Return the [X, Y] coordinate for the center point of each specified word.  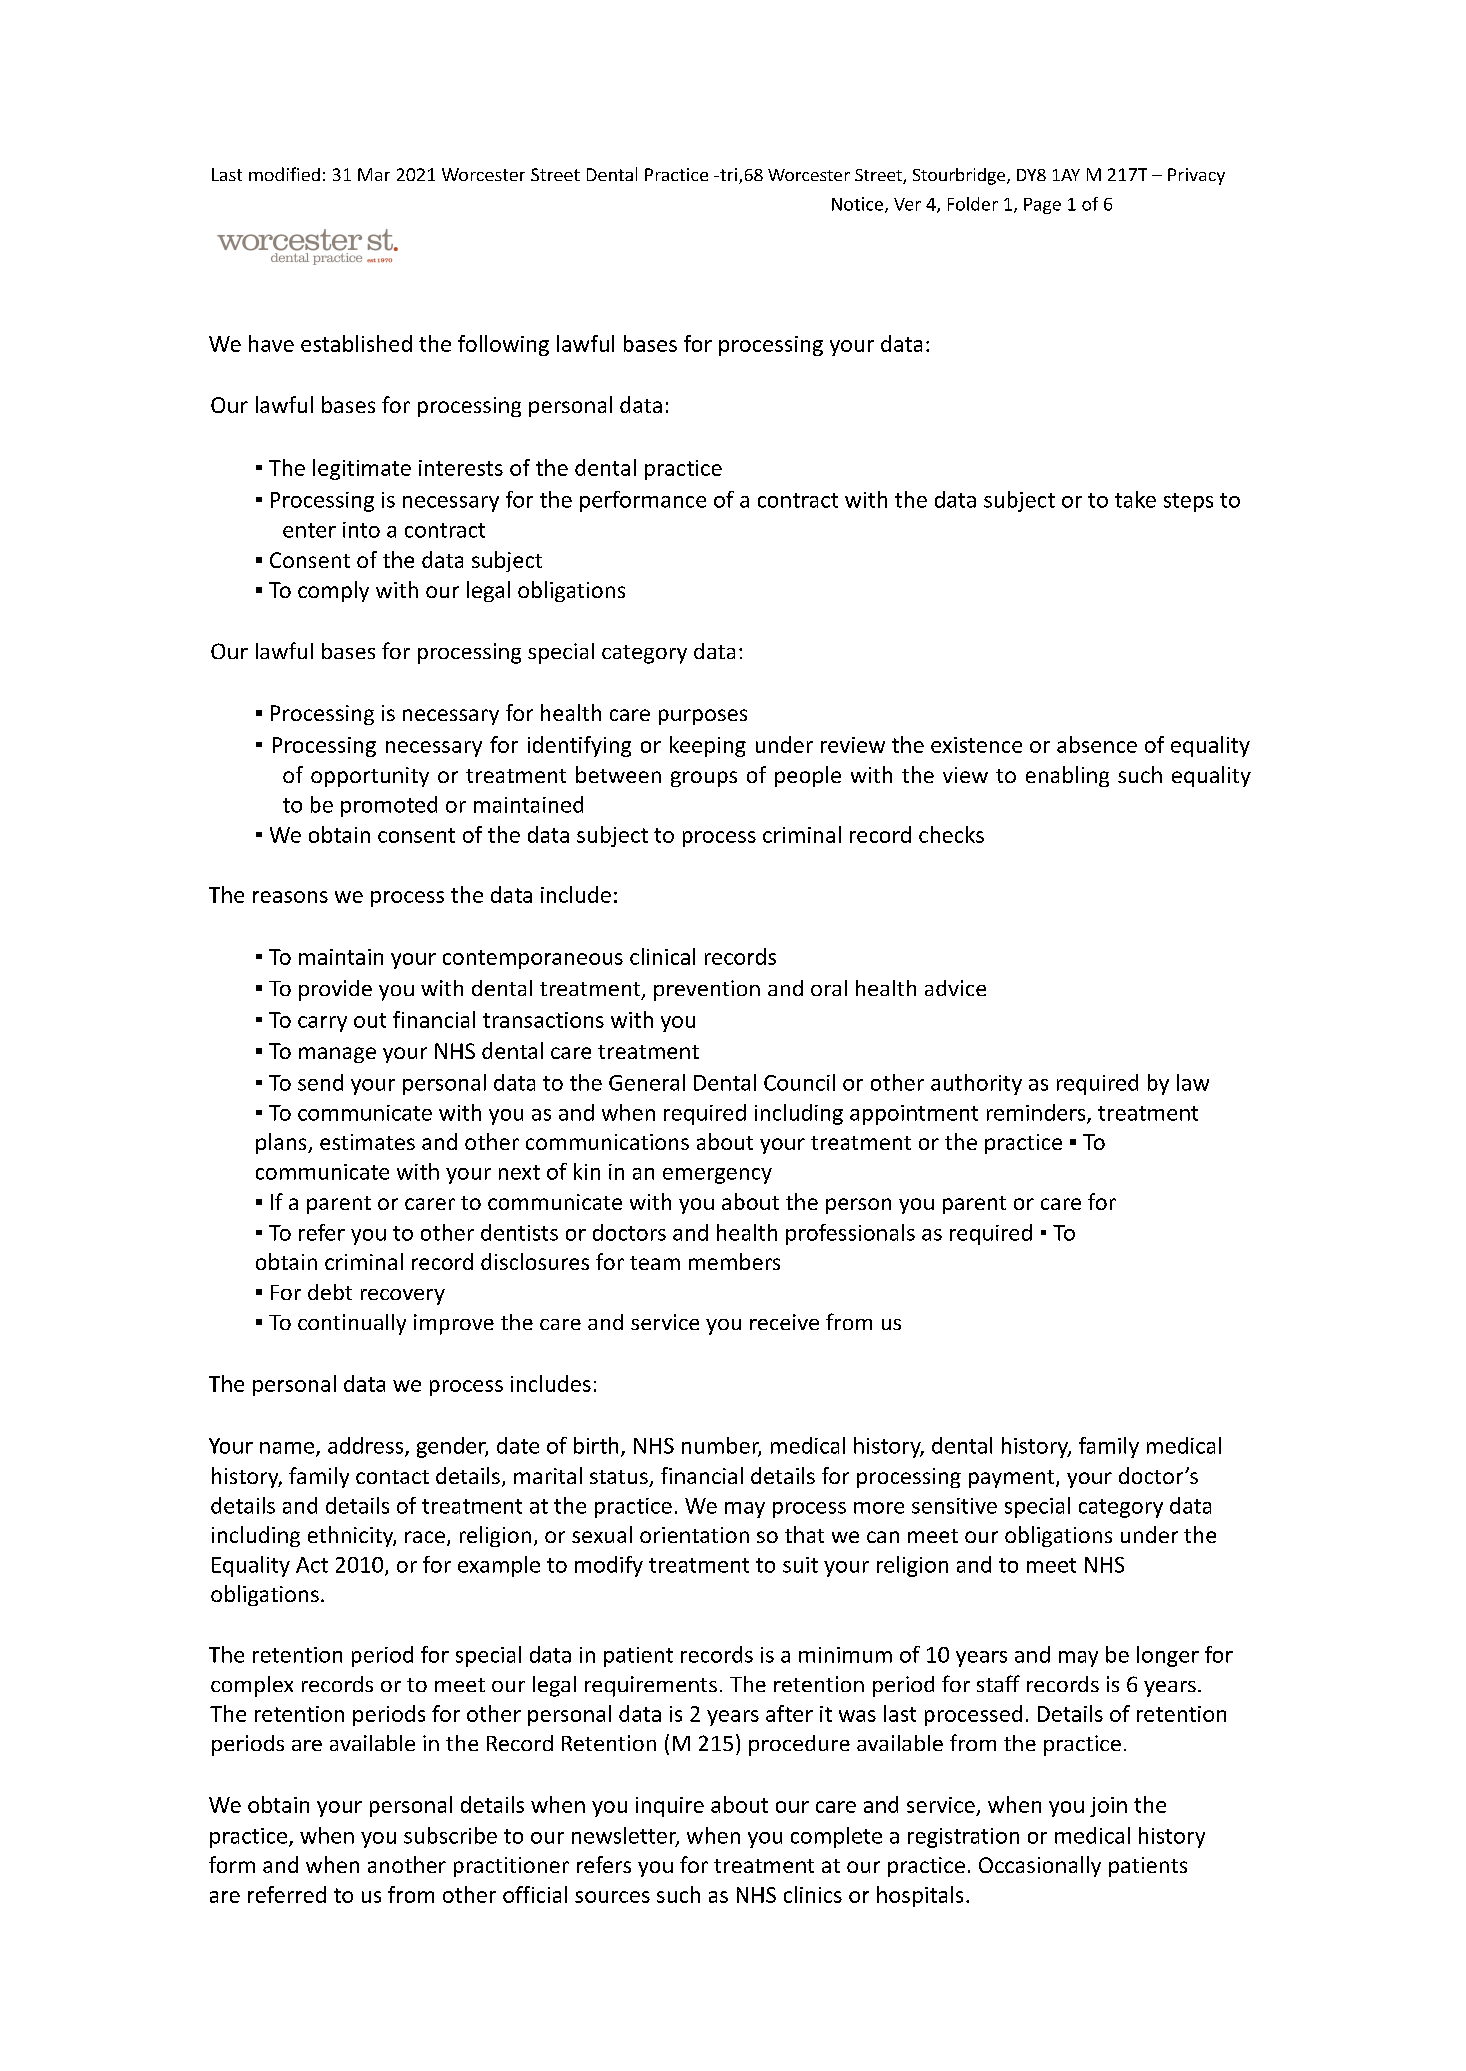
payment [1013, 1479]
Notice [859, 205]
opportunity [370, 777]
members [734, 1261]
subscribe [450, 1835]
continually [352, 1324]
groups [704, 779]
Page [1042, 206]
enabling [1067, 776]
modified [284, 174]
